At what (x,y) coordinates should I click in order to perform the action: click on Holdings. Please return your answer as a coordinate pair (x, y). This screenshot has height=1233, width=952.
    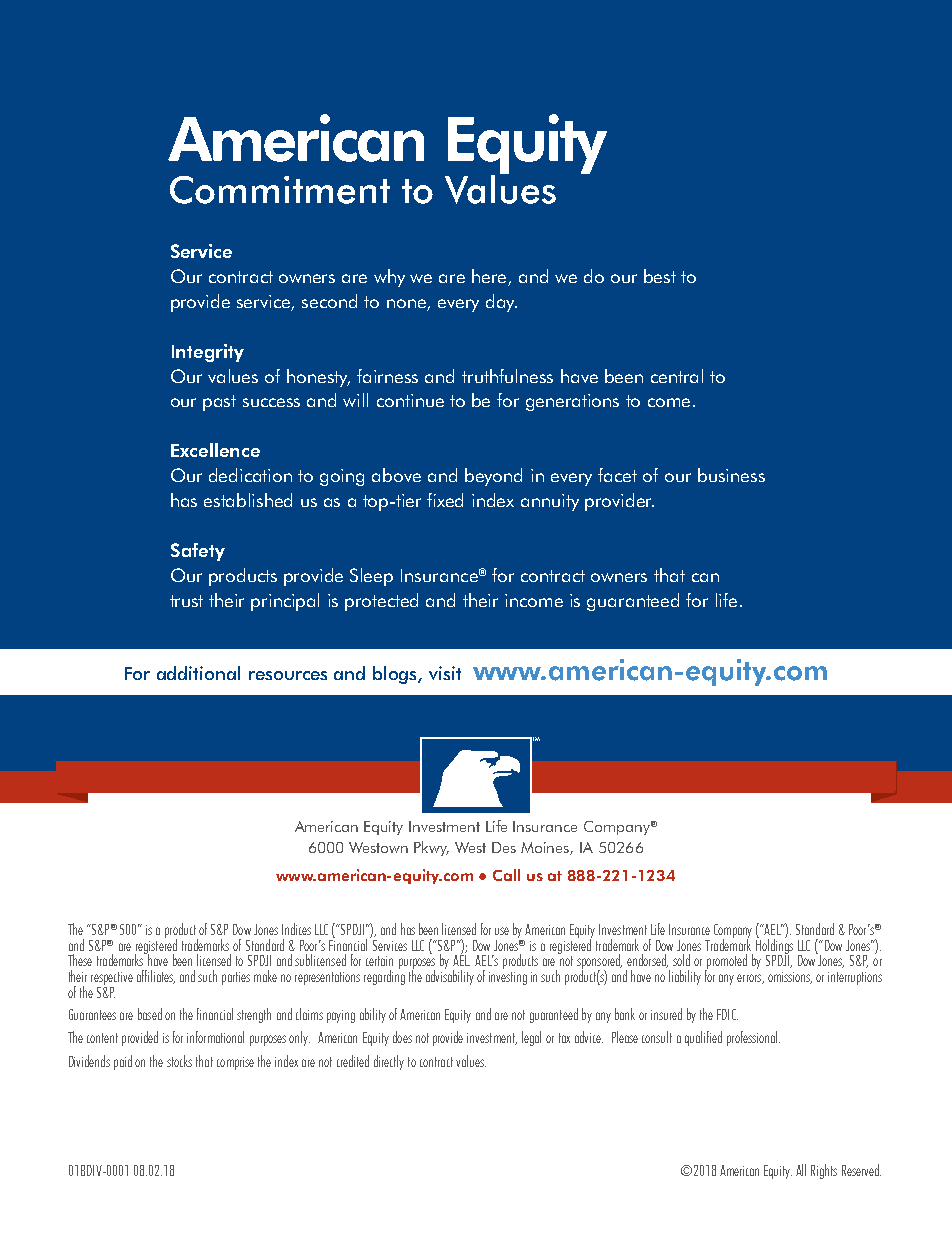
    Looking at the image, I should click on (774, 946).
